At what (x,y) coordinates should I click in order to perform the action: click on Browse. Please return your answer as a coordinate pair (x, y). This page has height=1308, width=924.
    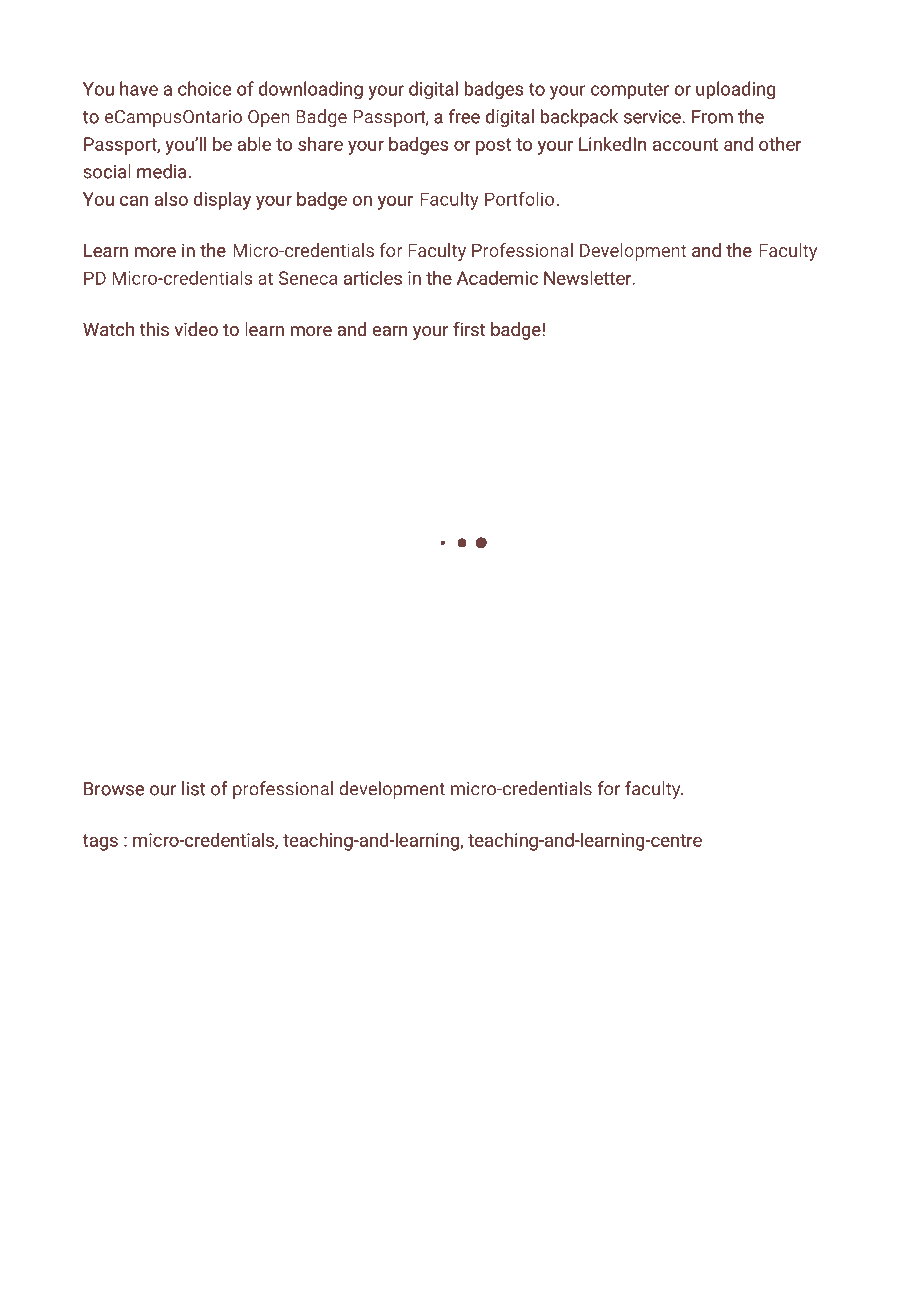
    Looking at the image, I should click on (114, 789).
